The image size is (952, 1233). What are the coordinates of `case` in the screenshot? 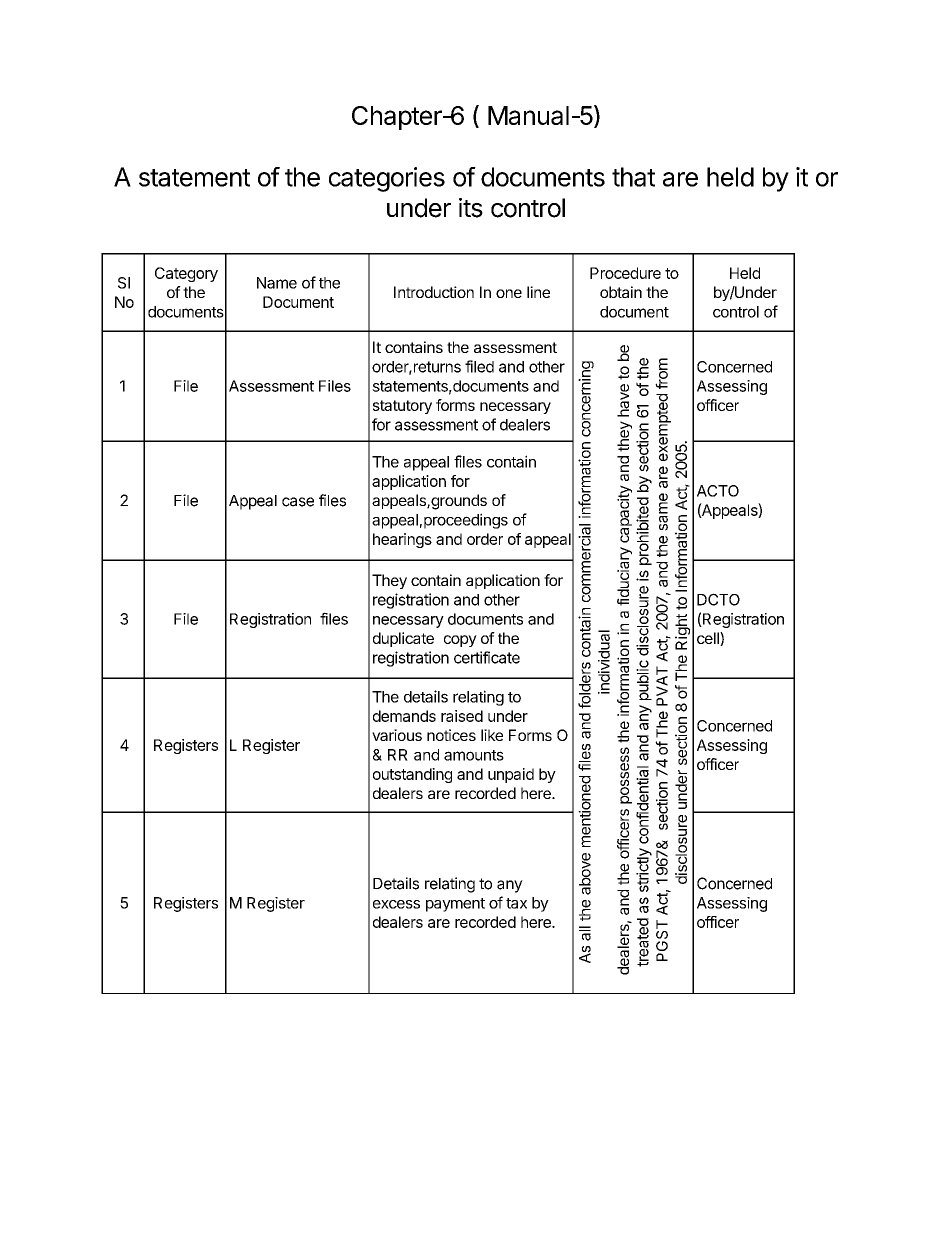 It's located at (298, 502).
